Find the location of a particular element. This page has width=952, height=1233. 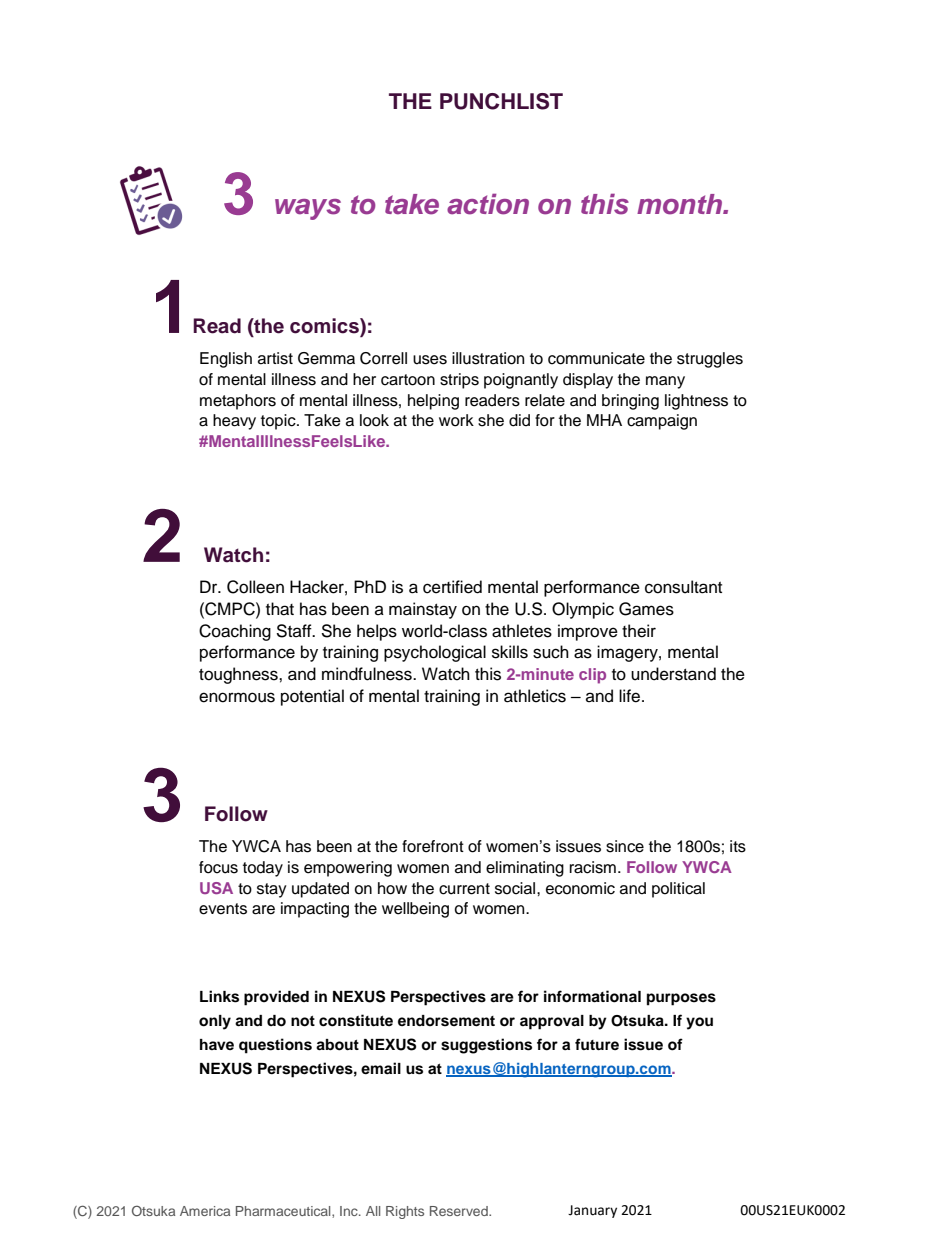

athletics is located at coordinates (535, 696).
